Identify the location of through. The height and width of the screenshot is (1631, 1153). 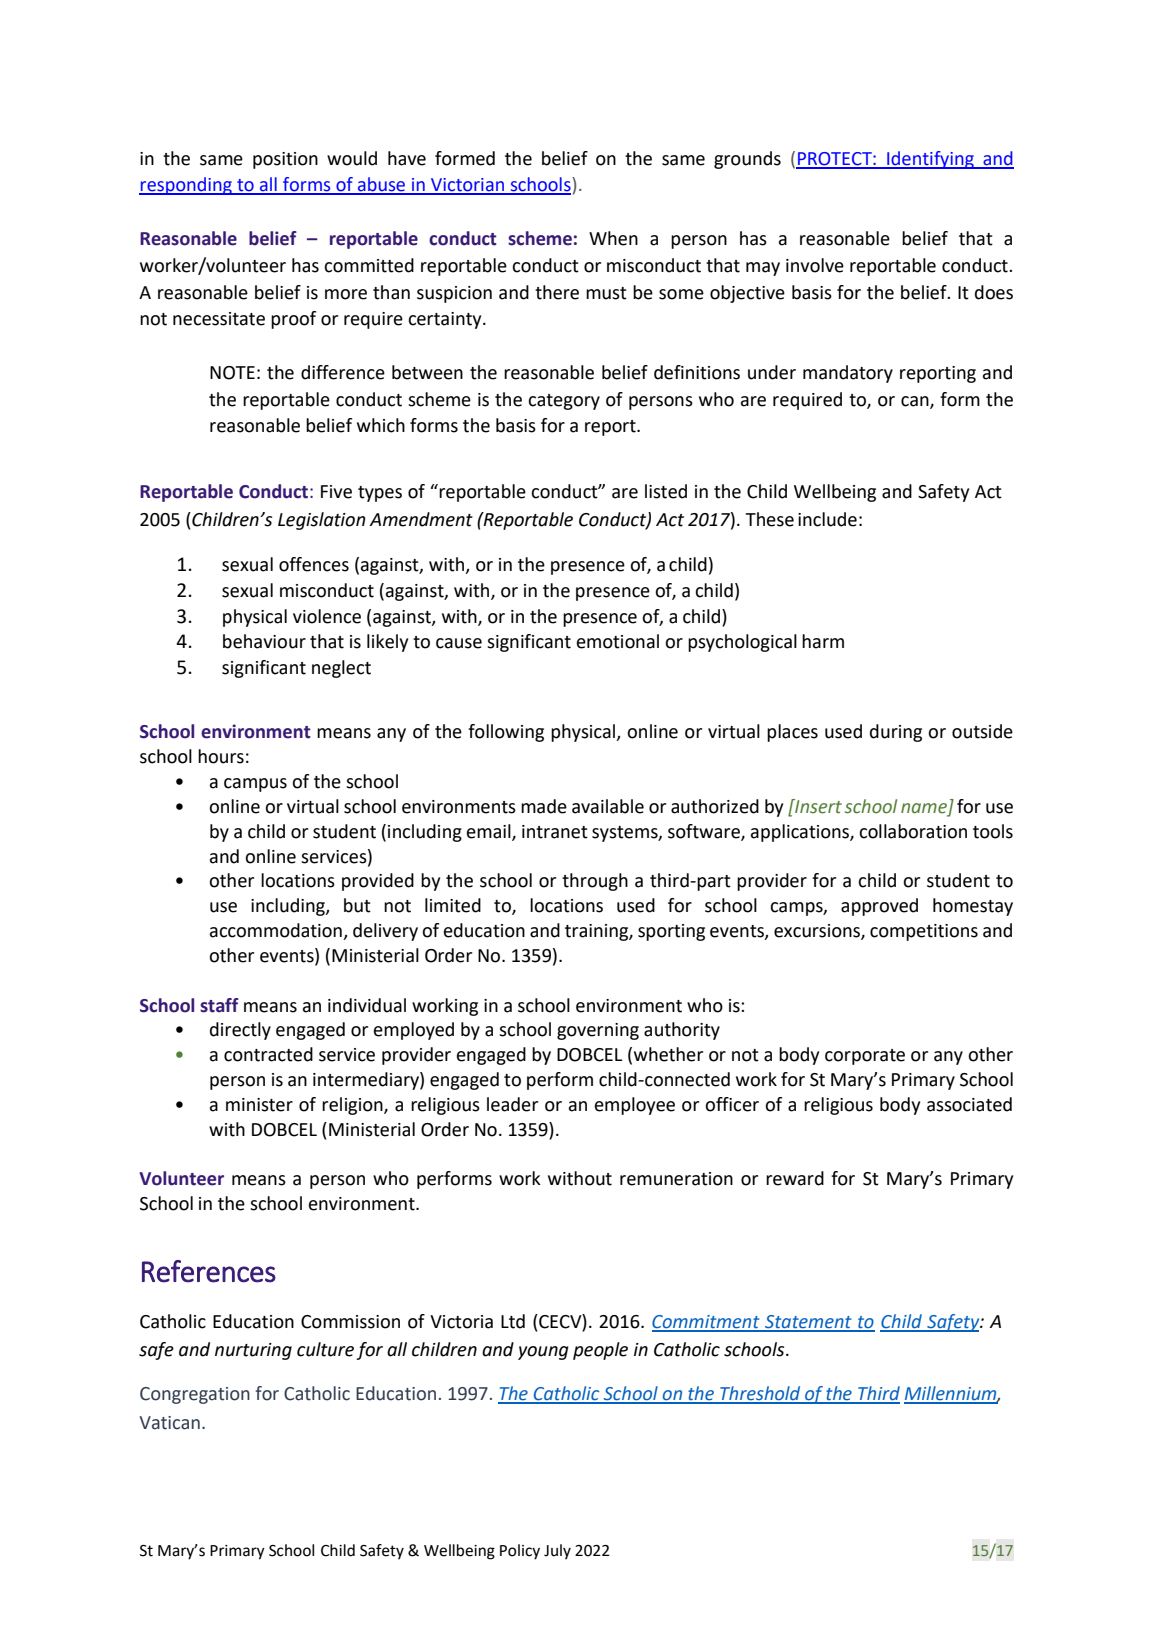
(595, 882).
